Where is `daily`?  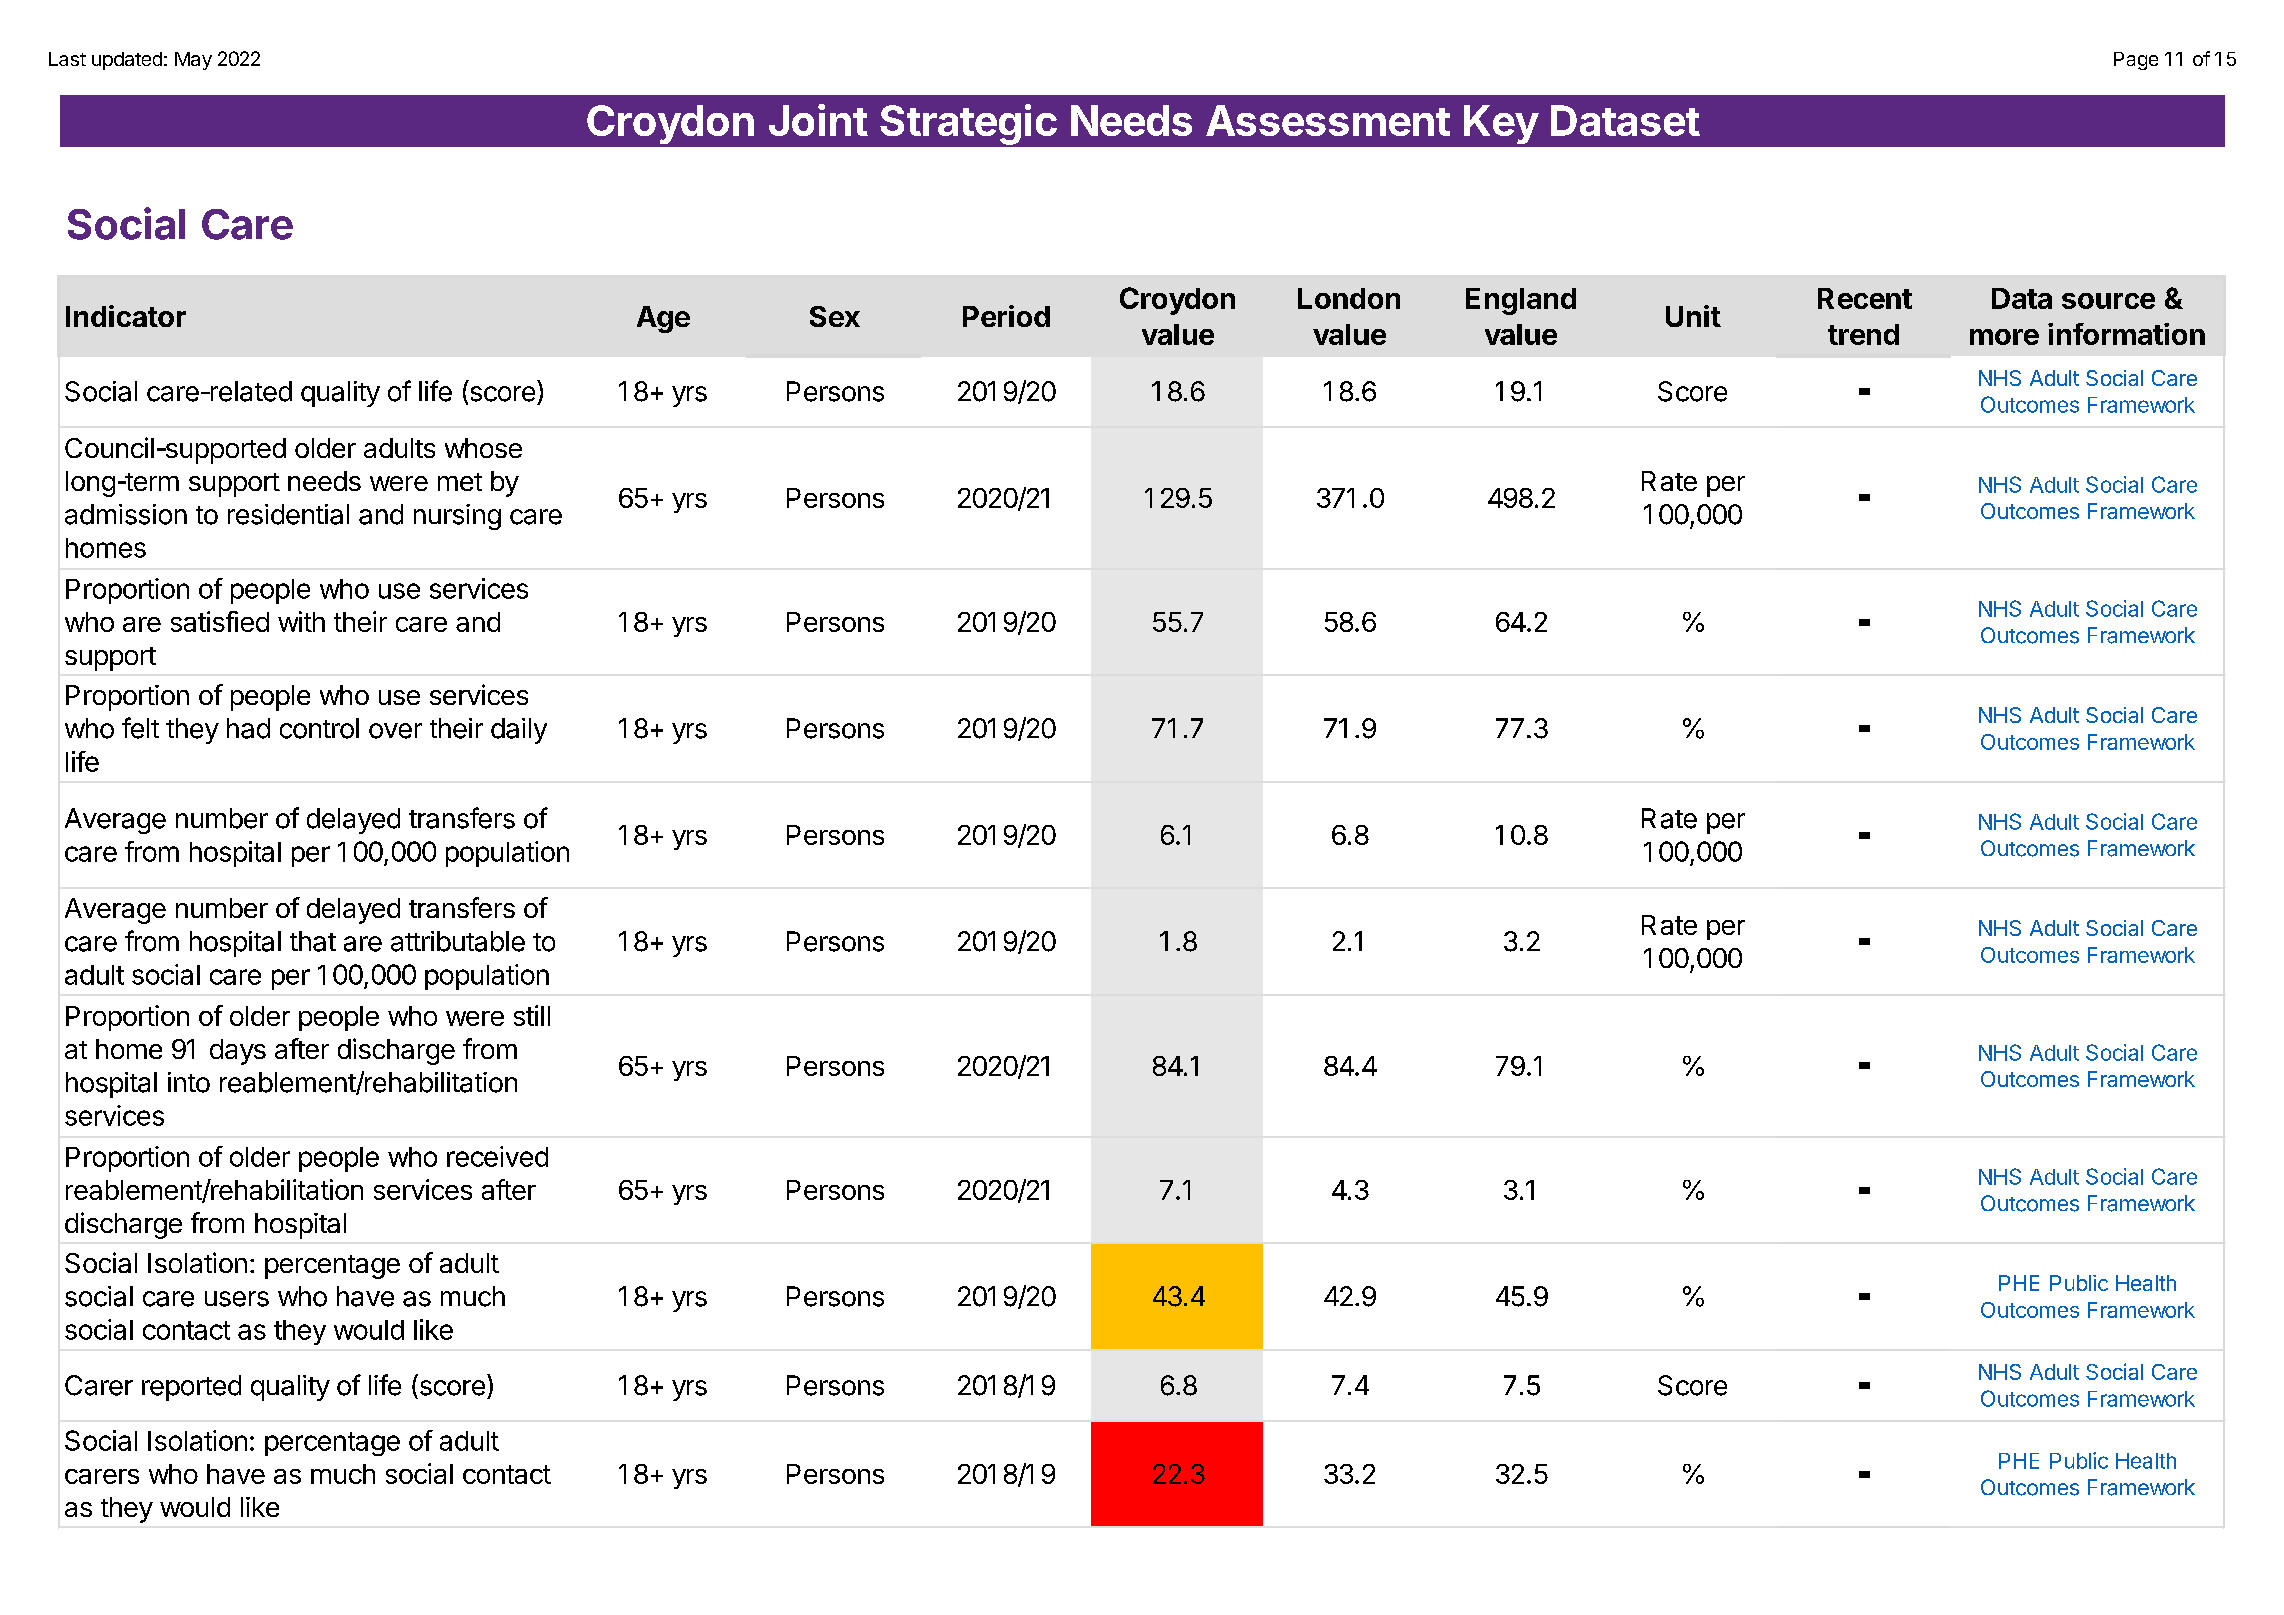
daily is located at coordinates (519, 731).
